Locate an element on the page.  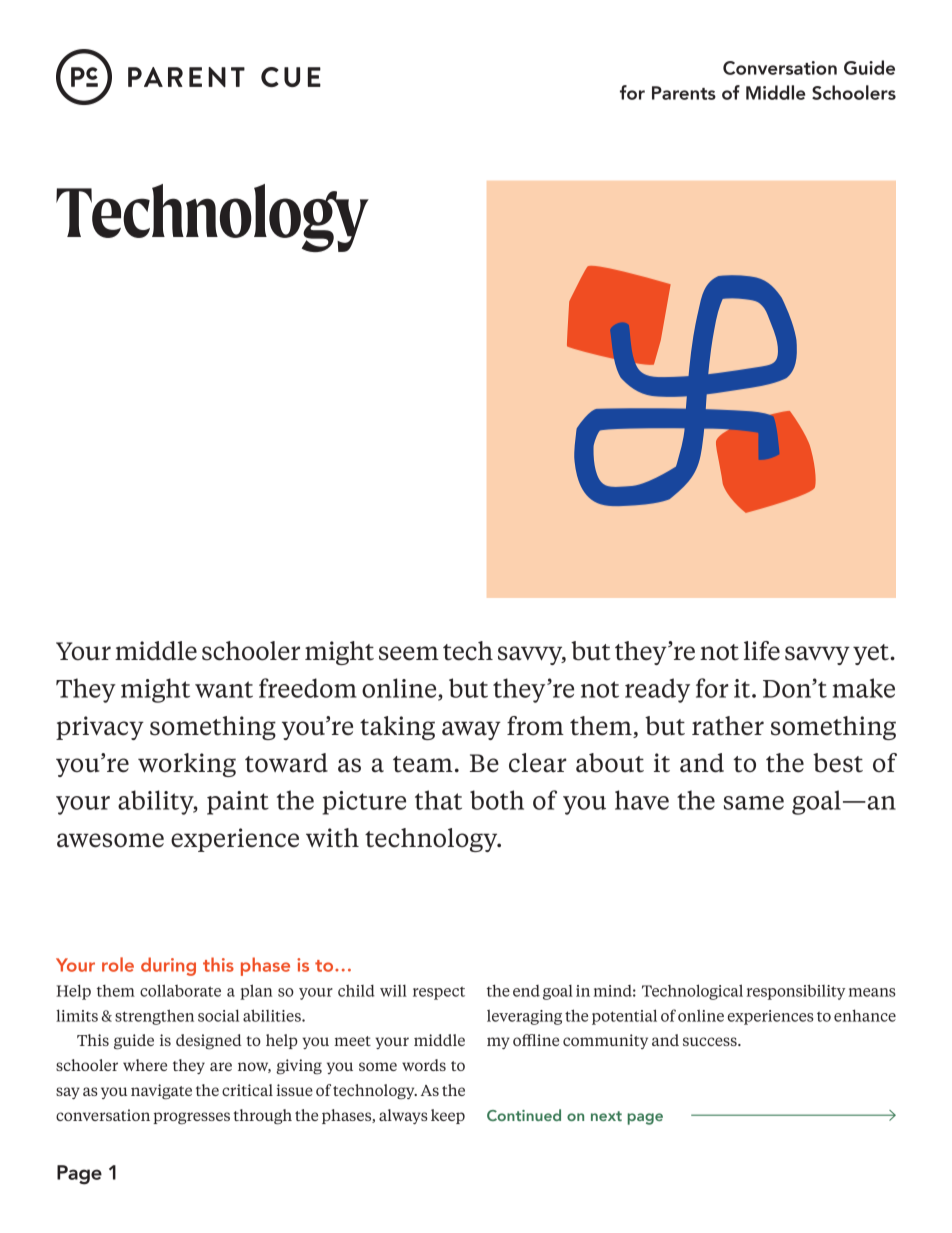
both is located at coordinates (497, 800).
